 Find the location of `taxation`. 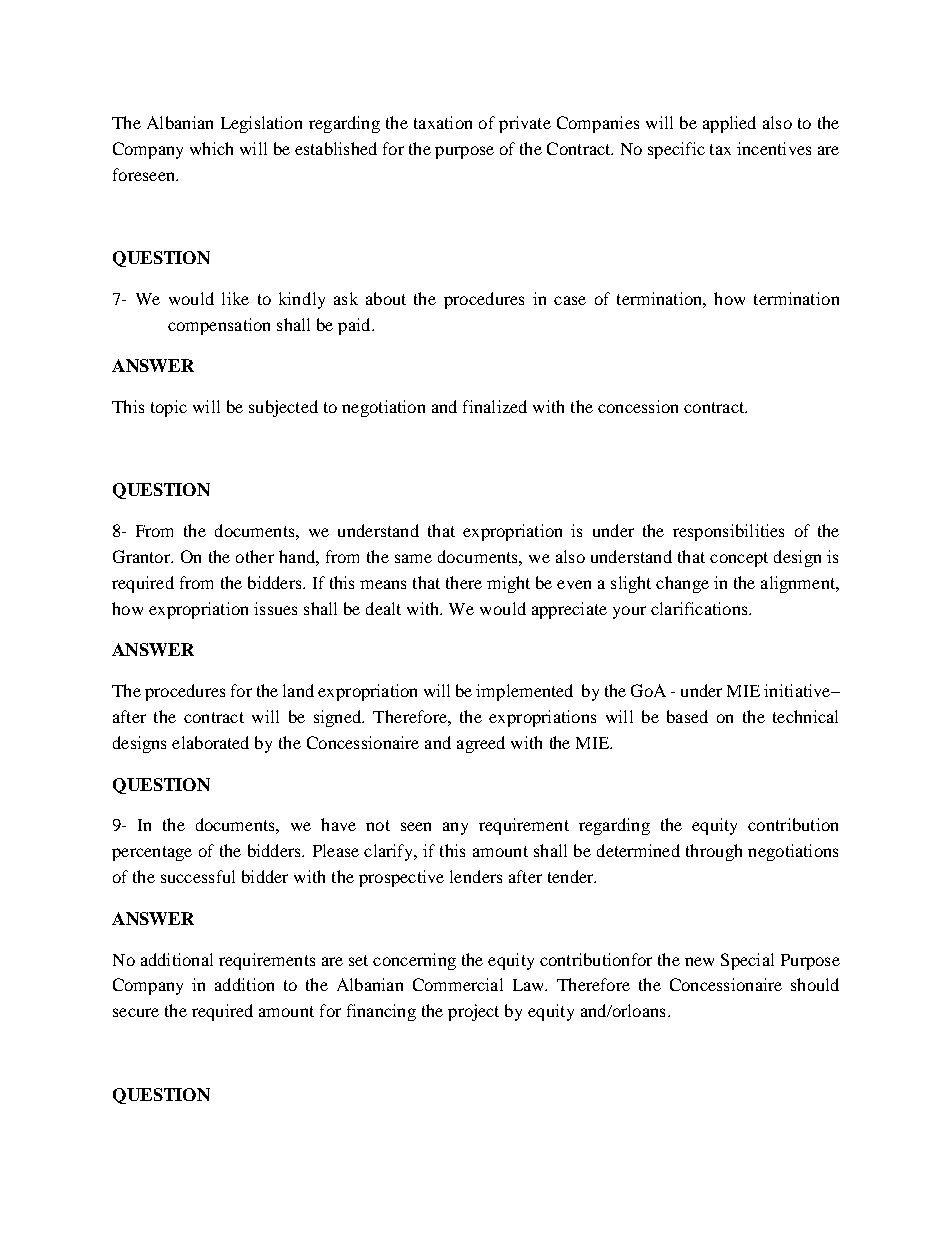

taxation is located at coordinates (443, 122).
